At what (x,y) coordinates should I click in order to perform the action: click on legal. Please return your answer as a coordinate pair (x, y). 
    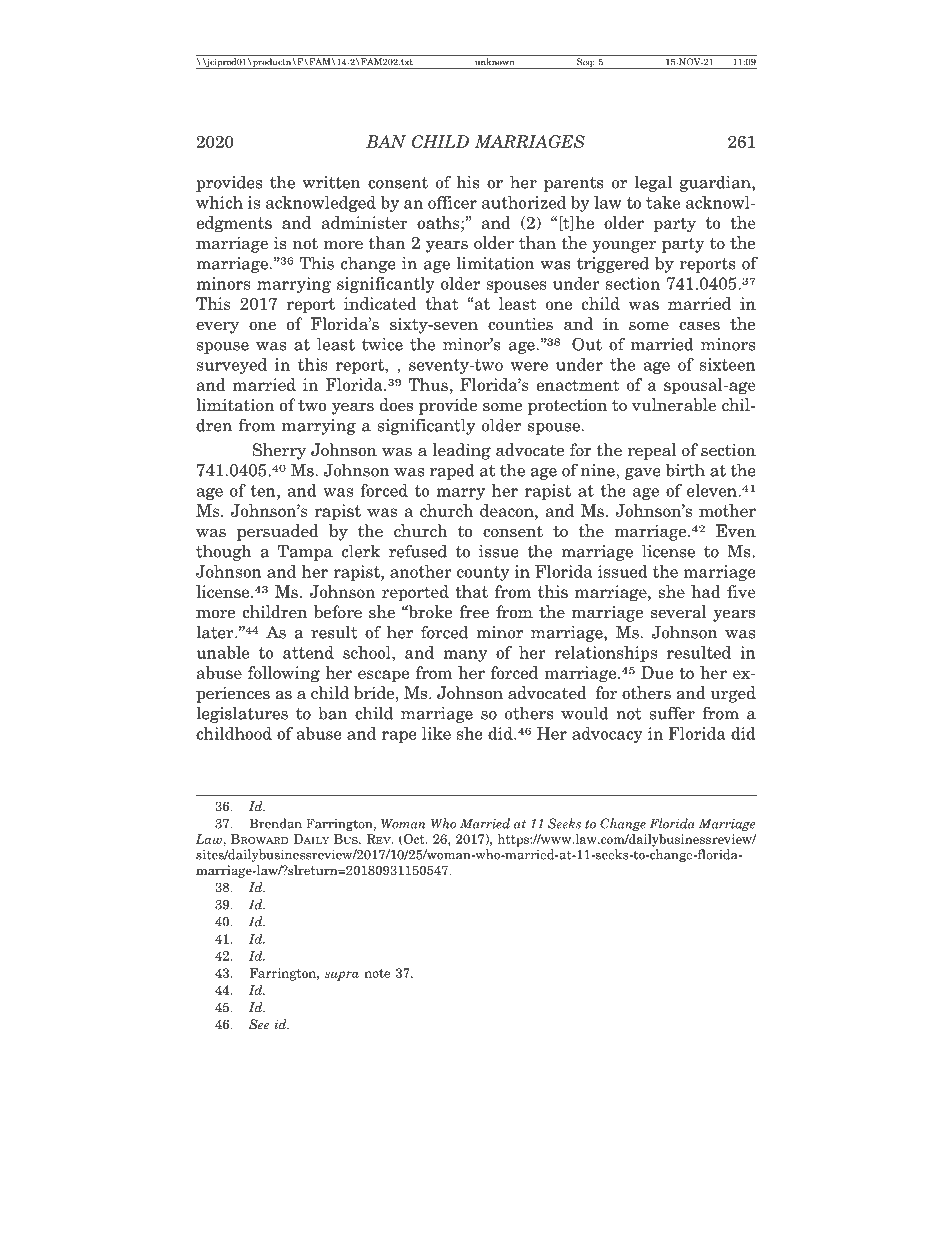
    Looking at the image, I should click on (653, 183).
